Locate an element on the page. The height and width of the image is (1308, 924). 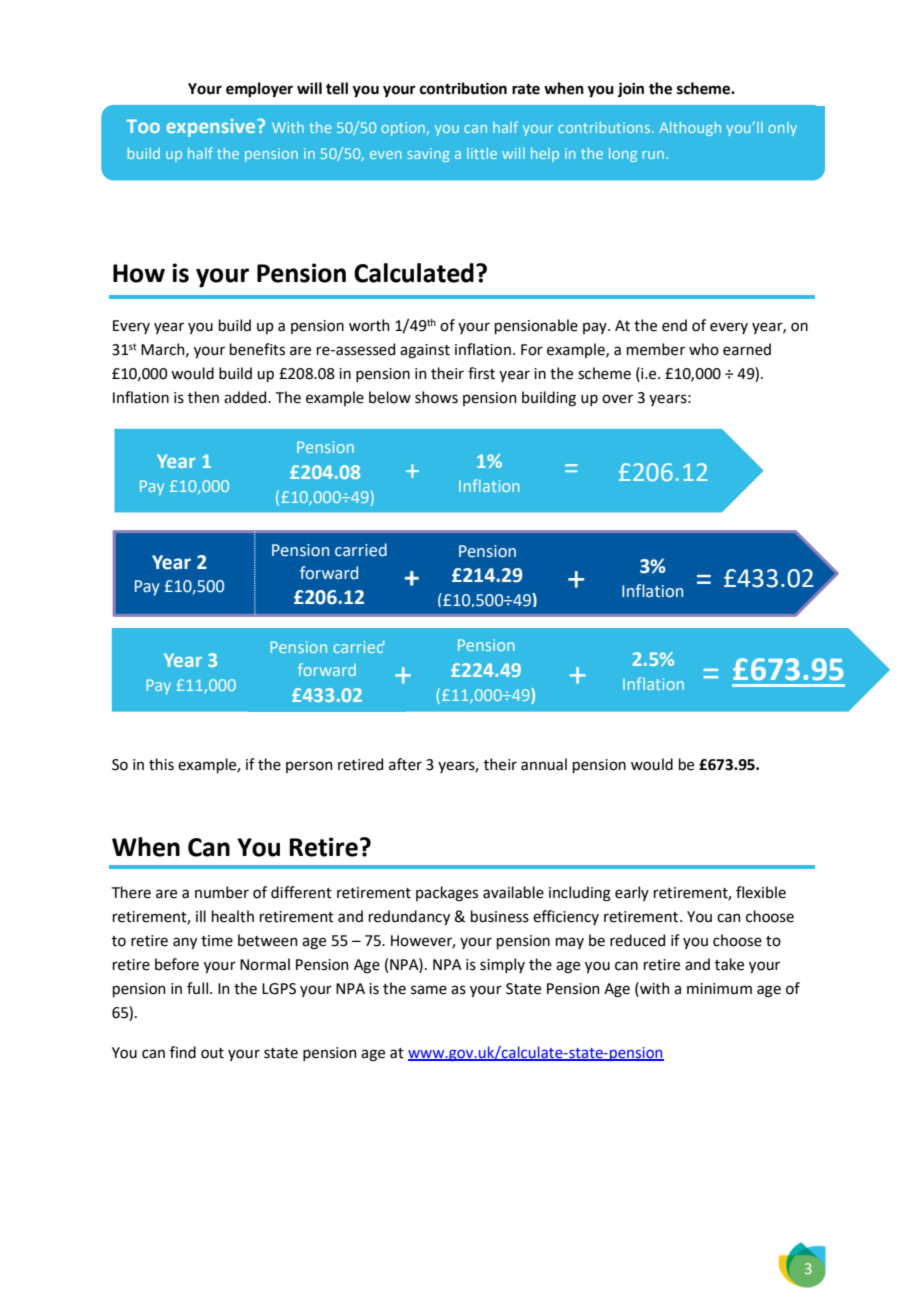
out is located at coordinates (212, 1053).
